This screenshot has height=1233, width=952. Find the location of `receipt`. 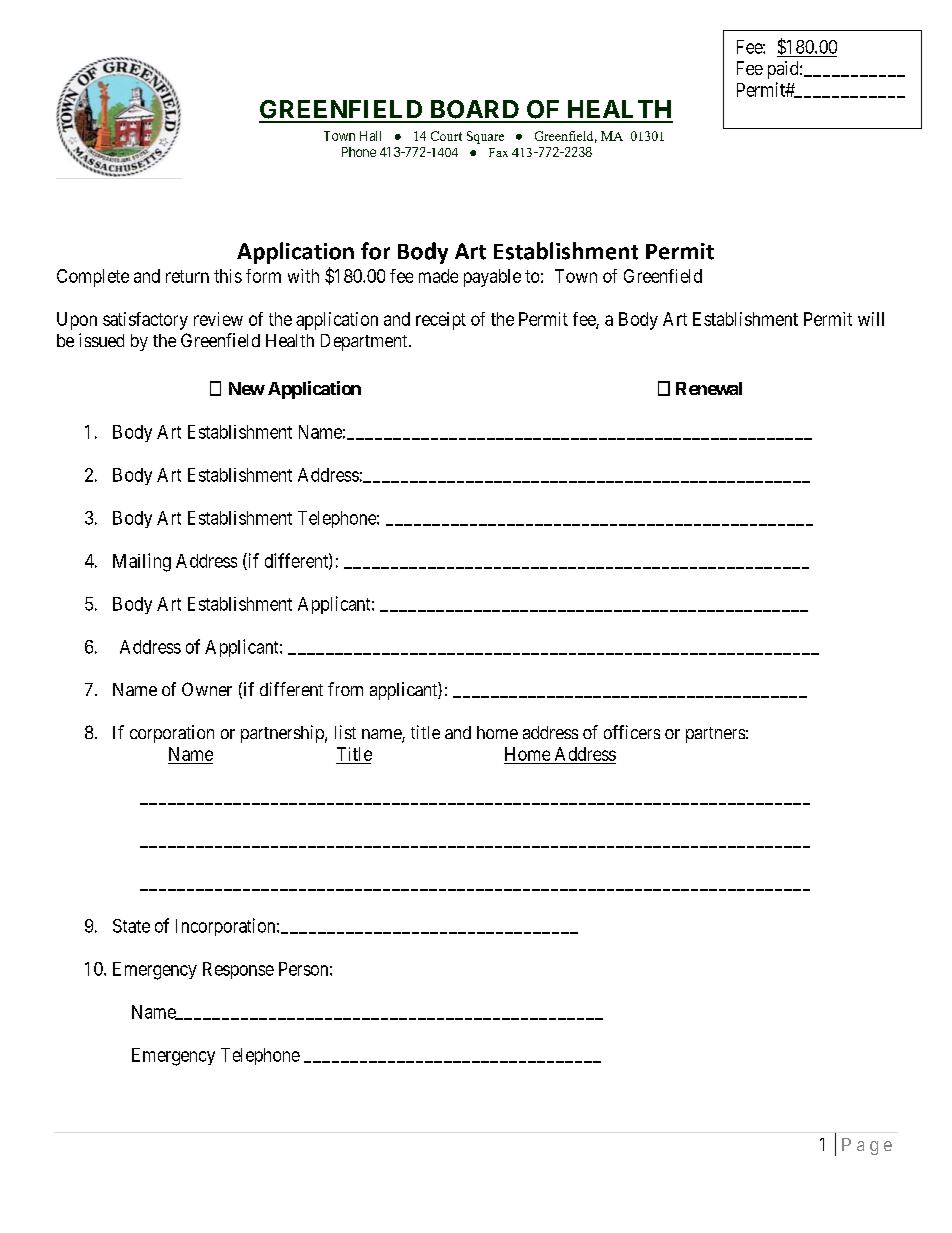

receipt is located at coordinates (441, 321).
